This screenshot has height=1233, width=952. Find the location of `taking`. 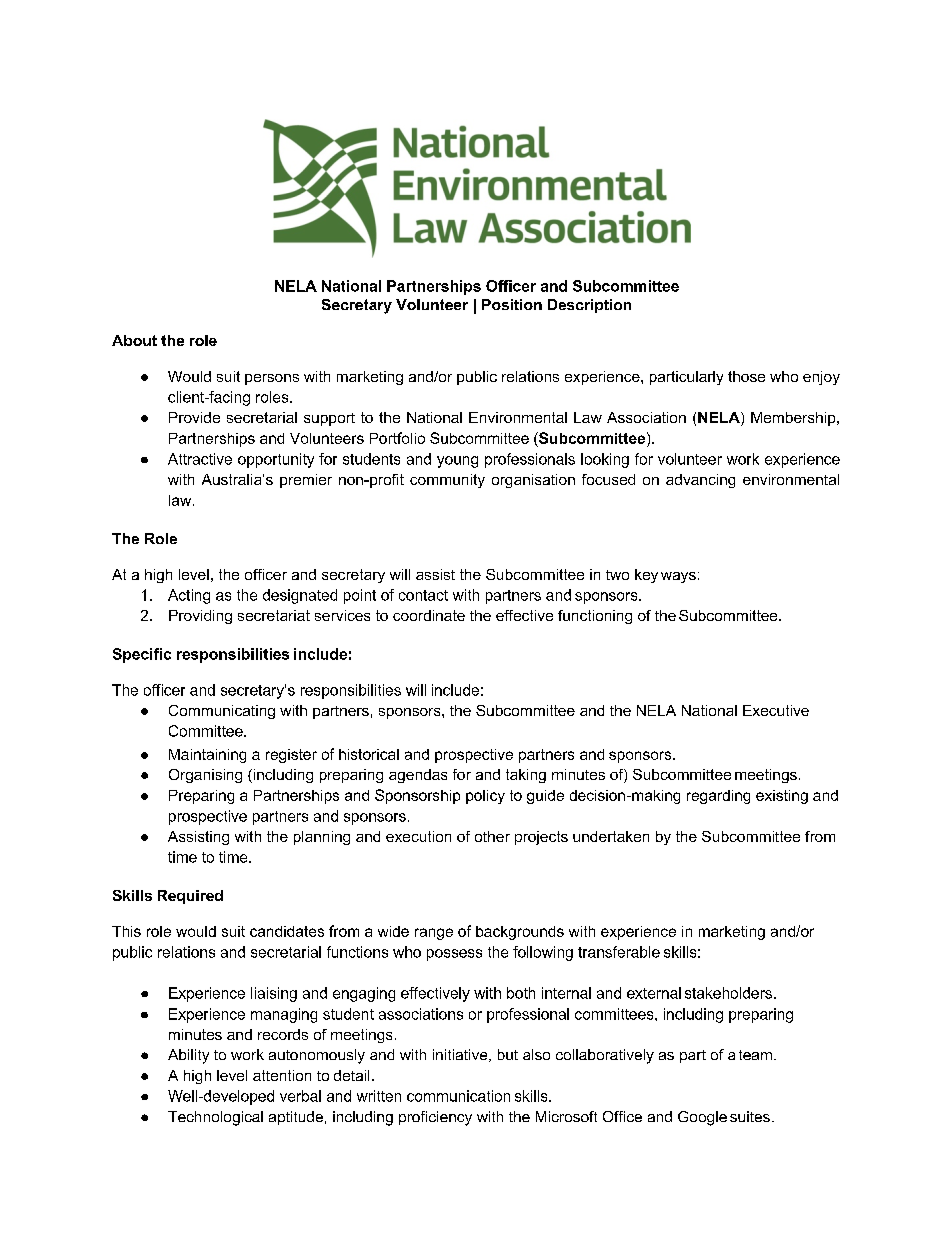

taking is located at coordinates (526, 776).
